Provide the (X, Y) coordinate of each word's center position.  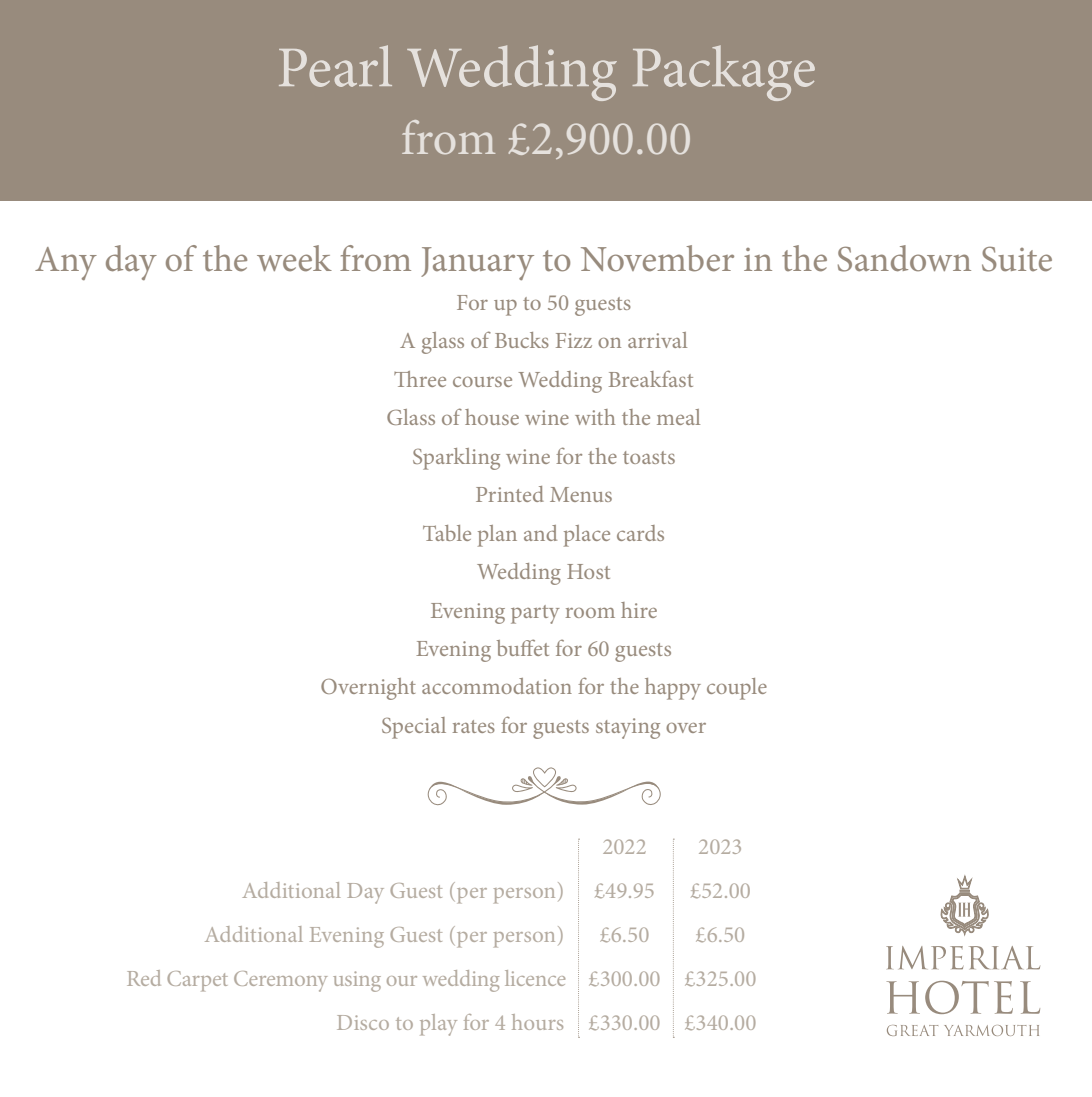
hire (639, 610)
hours (537, 1022)
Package (724, 73)
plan (497, 536)
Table (447, 533)
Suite (1017, 259)
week (294, 258)
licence (535, 978)
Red (144, 978)
